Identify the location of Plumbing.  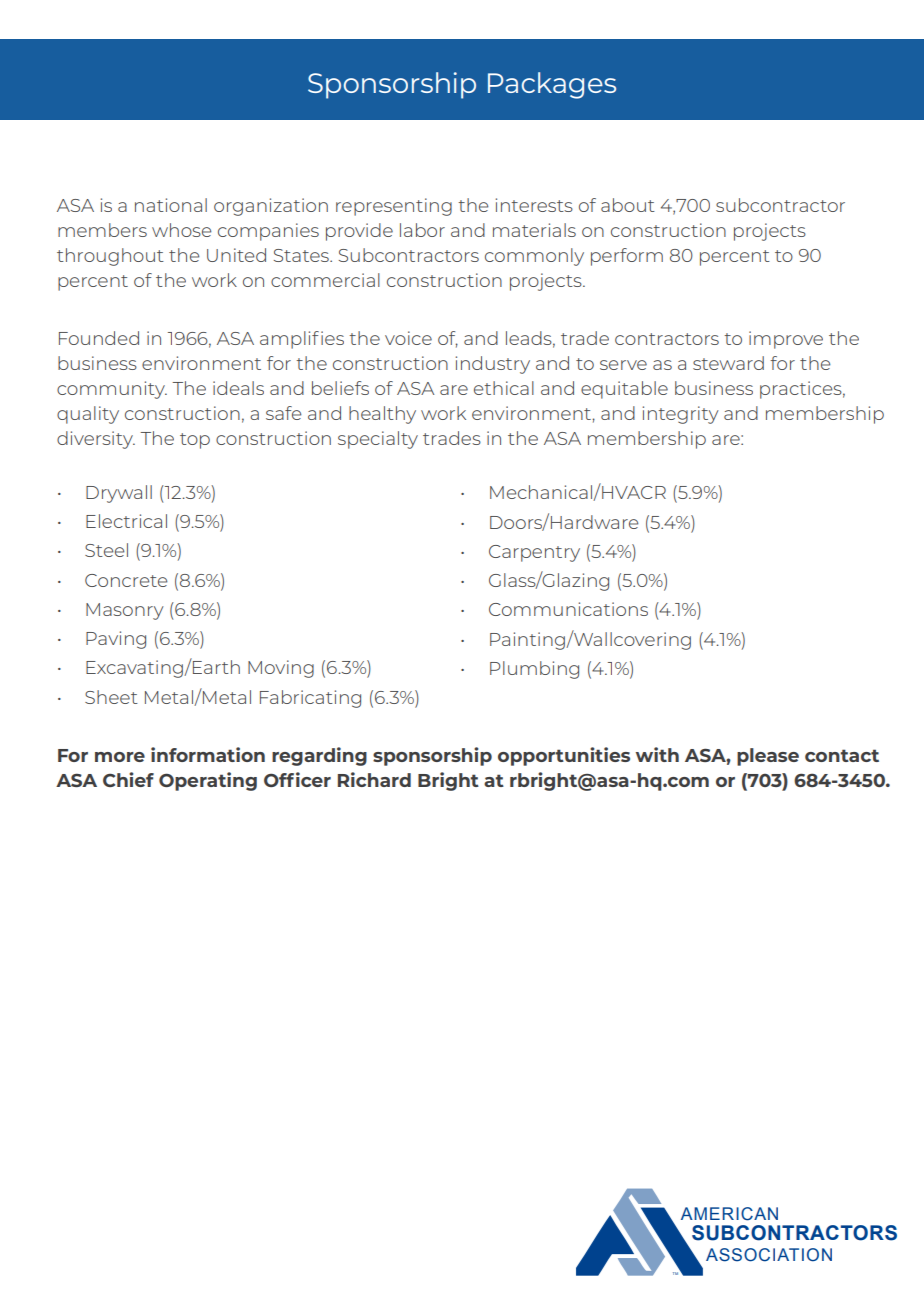
(534, 670).
